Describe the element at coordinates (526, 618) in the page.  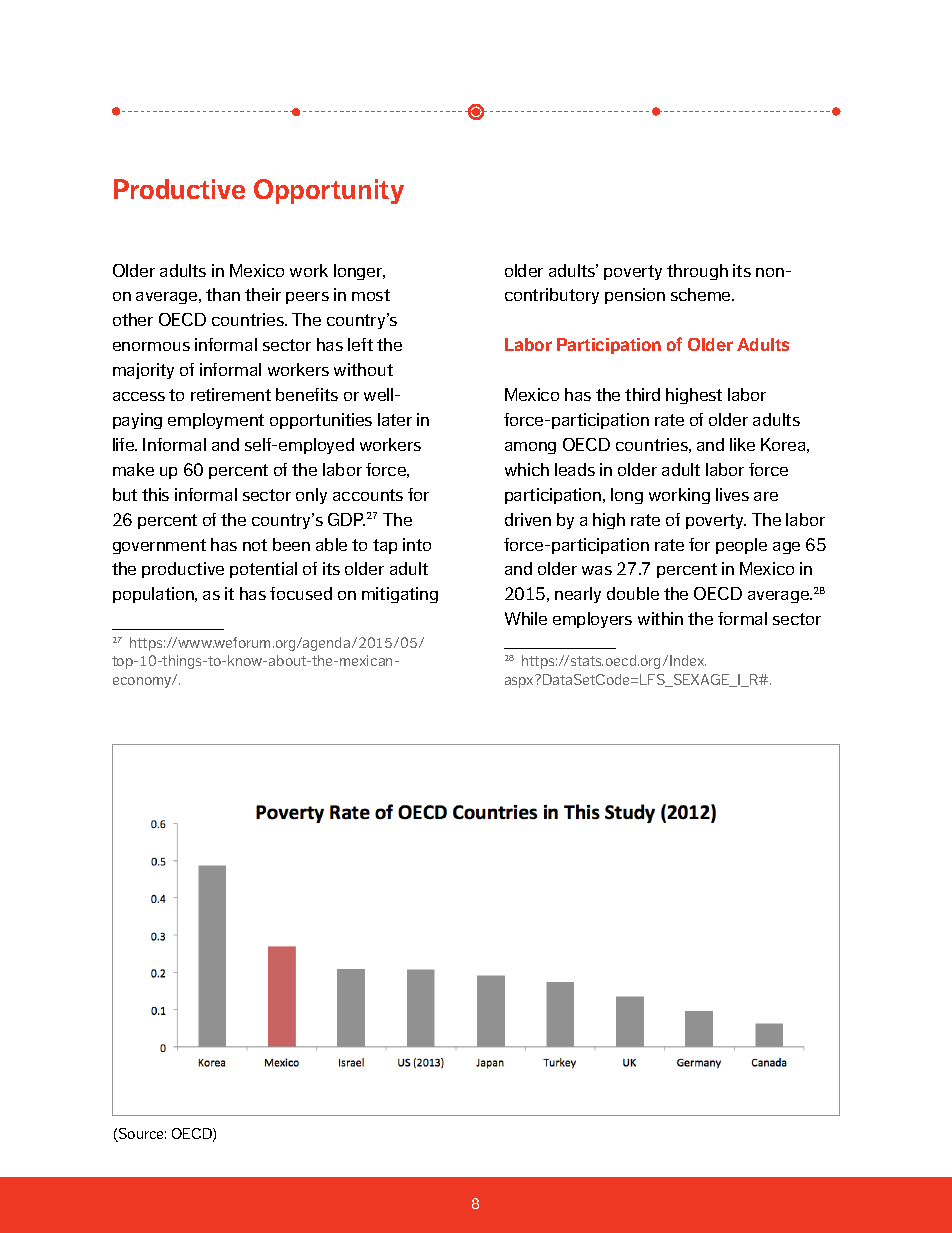
I see `While` at that location.
